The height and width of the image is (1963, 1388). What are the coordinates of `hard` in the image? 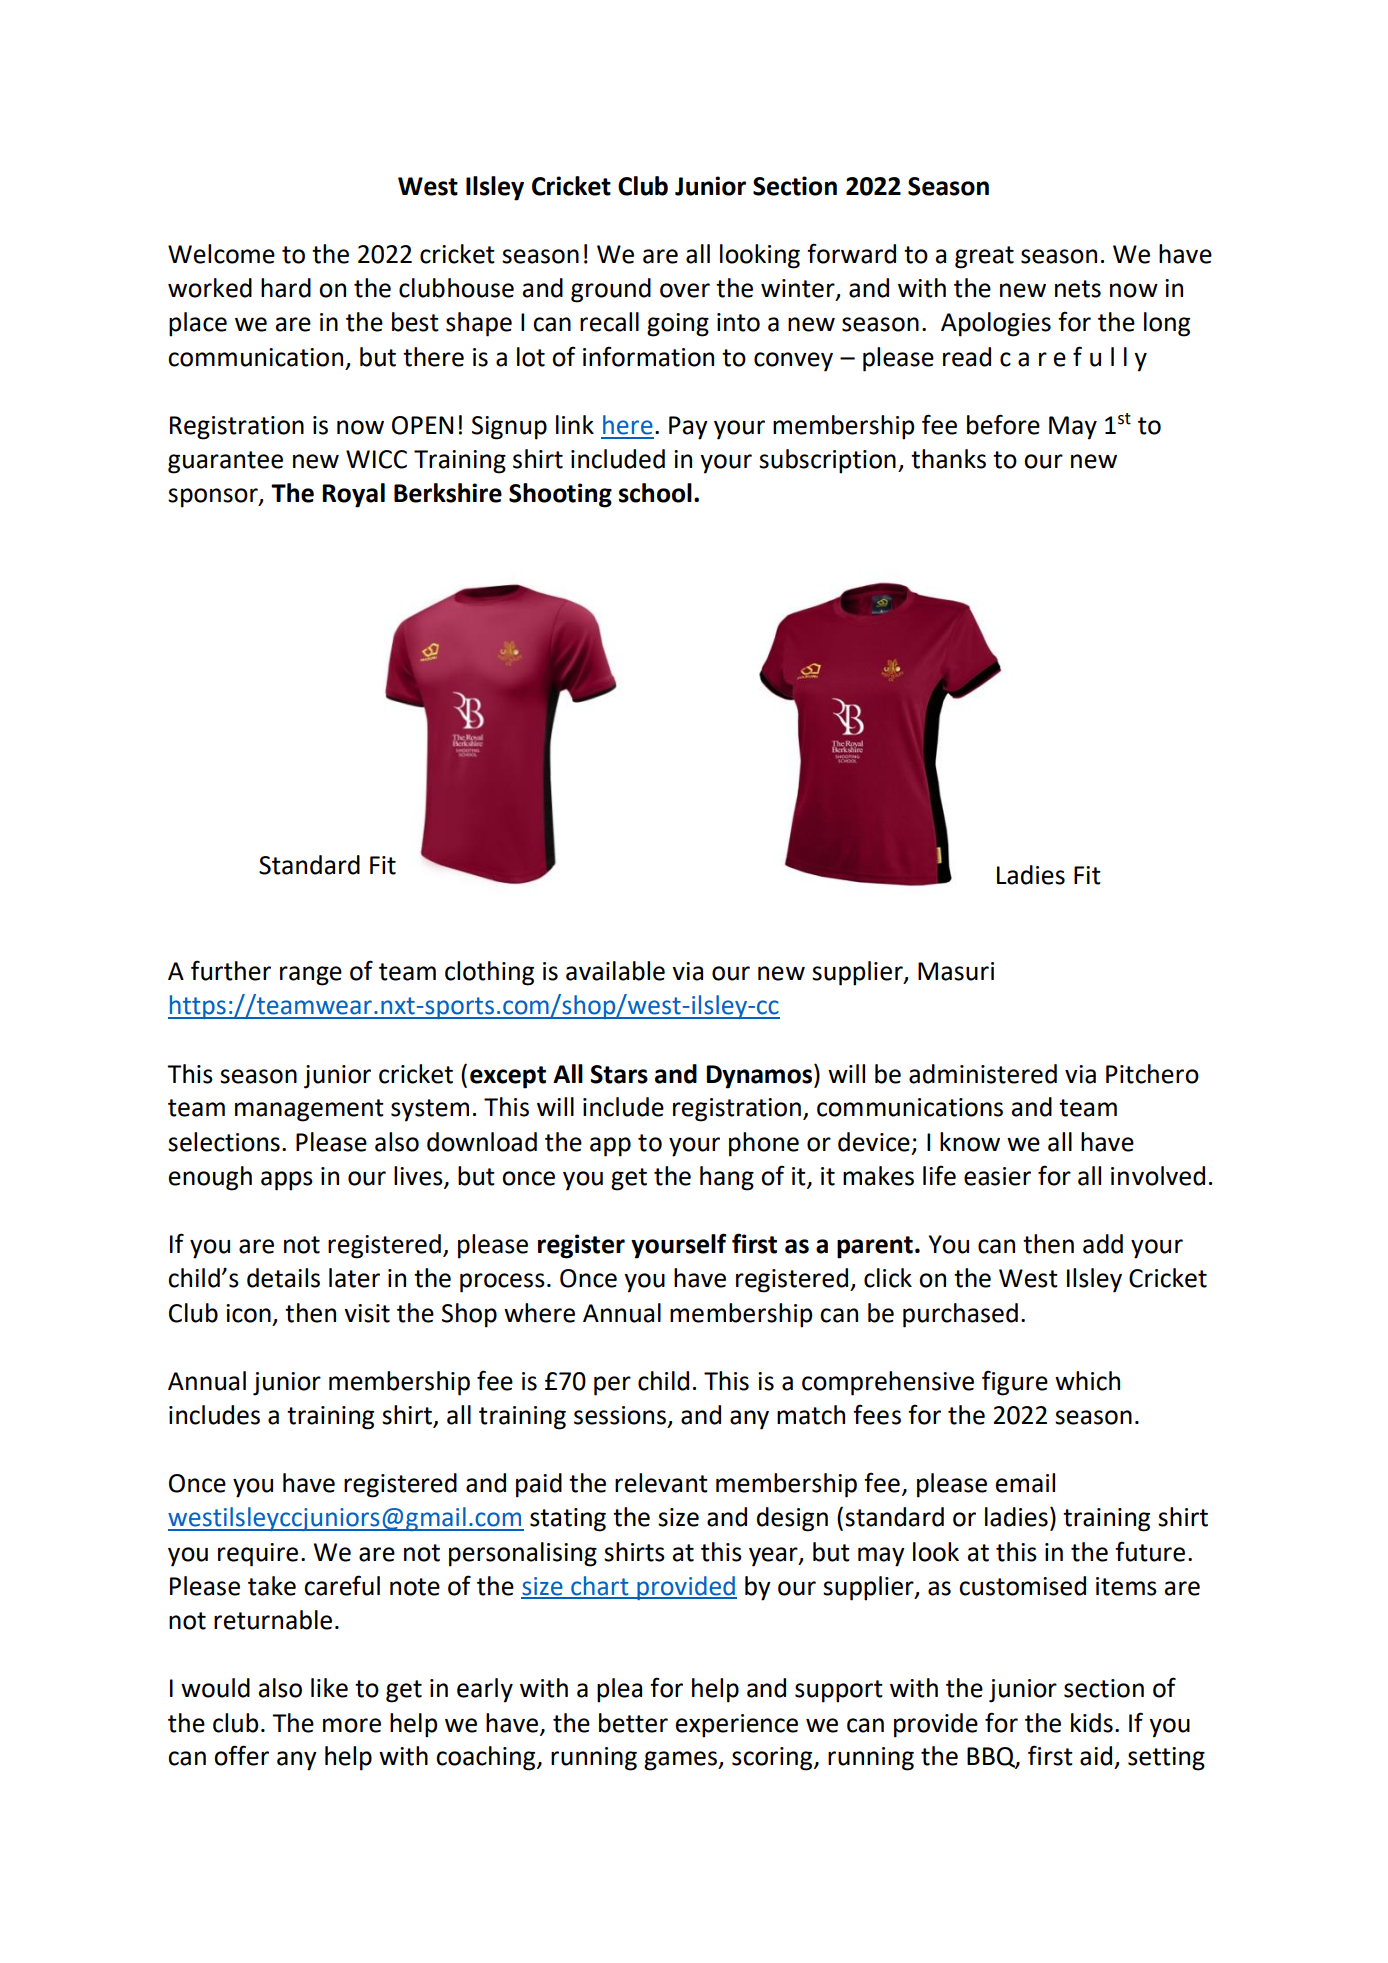 It's located at (286, 288).
